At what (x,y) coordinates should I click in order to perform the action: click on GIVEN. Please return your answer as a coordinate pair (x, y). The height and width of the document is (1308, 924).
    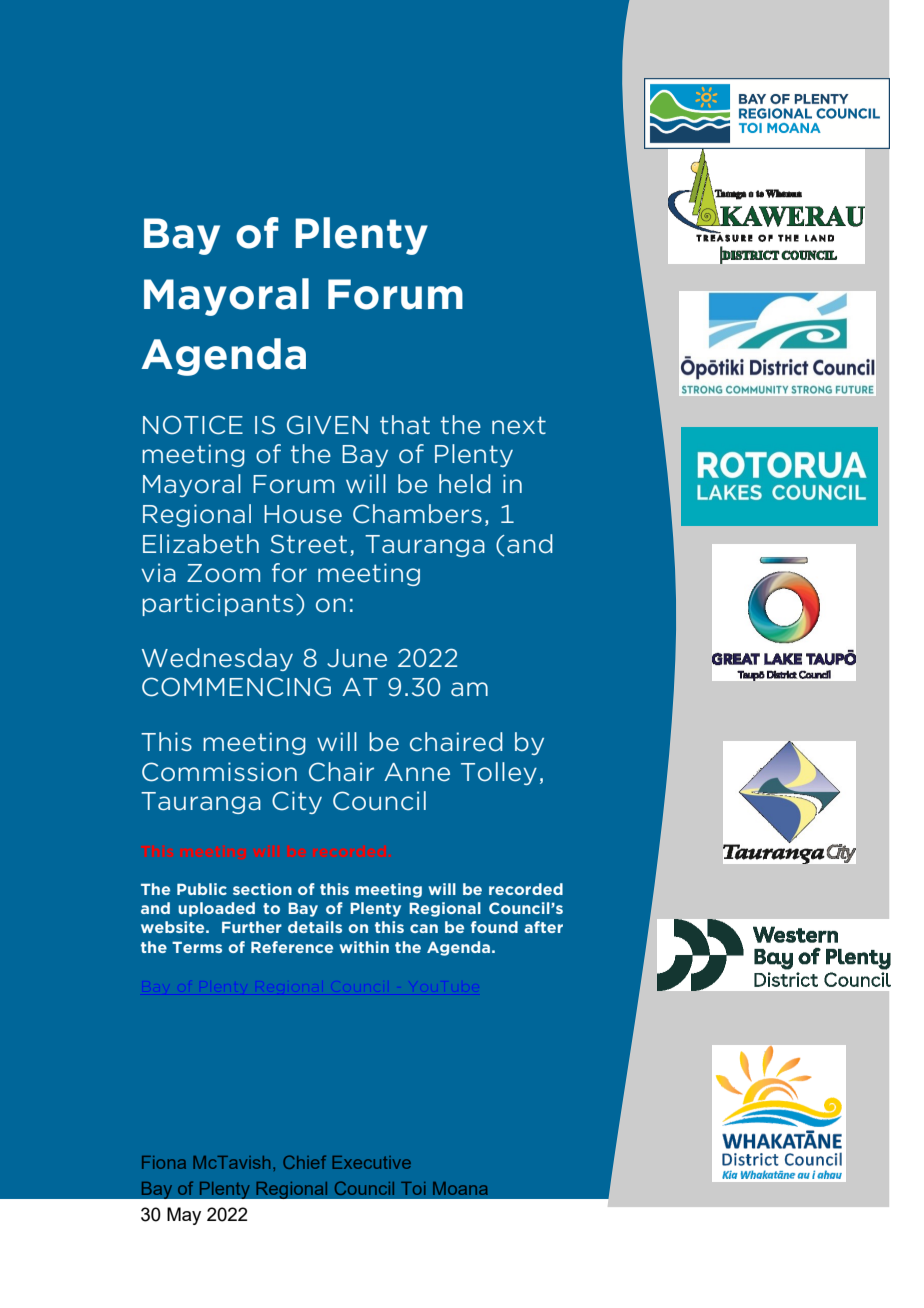
    Looking at the image, I should click on (327, 425).
